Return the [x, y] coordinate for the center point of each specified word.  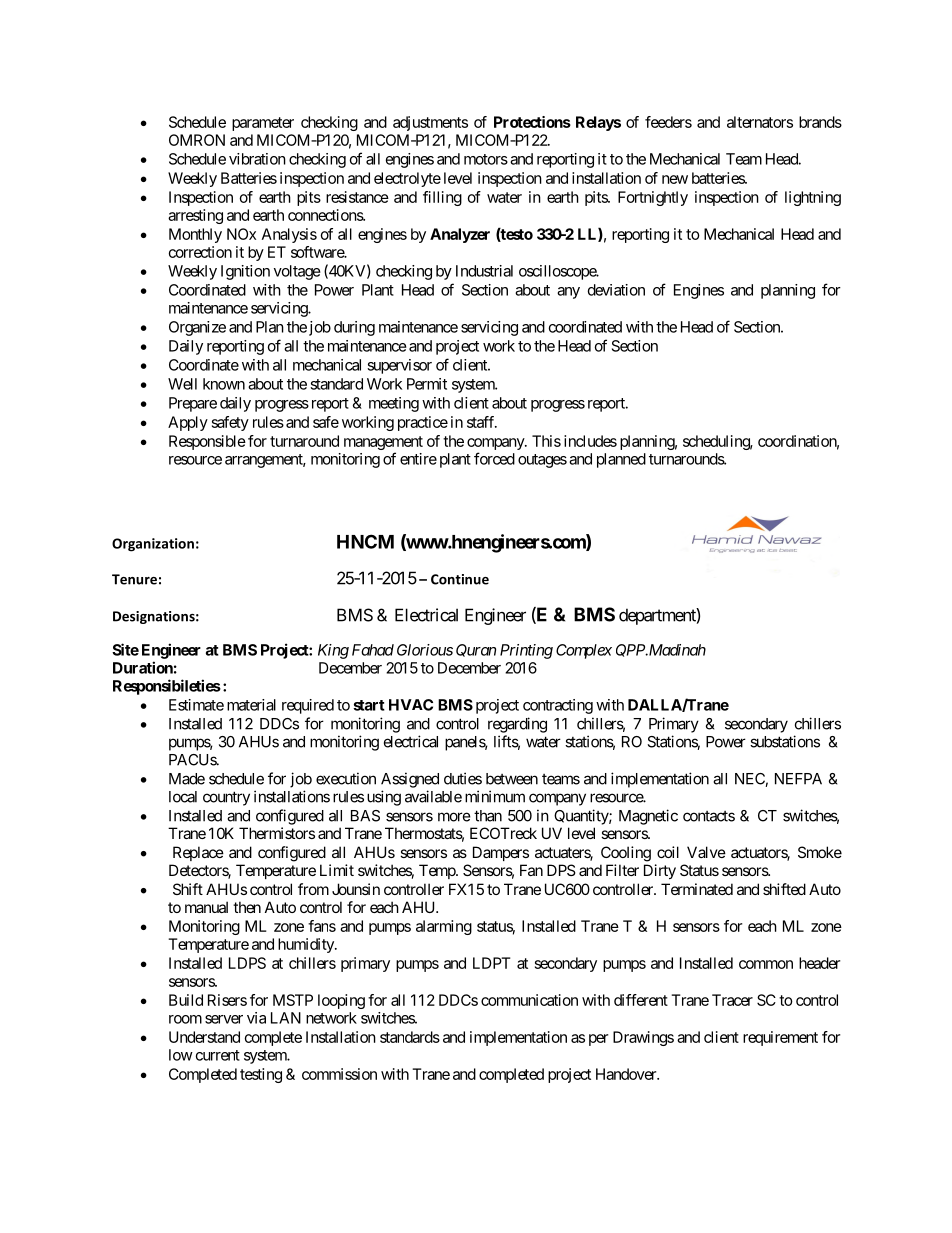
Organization [153, 545]
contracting [558, 706]
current [218, 1055]
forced [494, 458]
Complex [584, 651]
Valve [706, 852]
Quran [476, 650]
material [251, 705]
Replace [198, 853]
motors [486, 159]
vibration [257, 159]
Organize [197, 328]
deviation [616, 290]
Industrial [484, 271]
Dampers [501, 853]
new [675, 179]
